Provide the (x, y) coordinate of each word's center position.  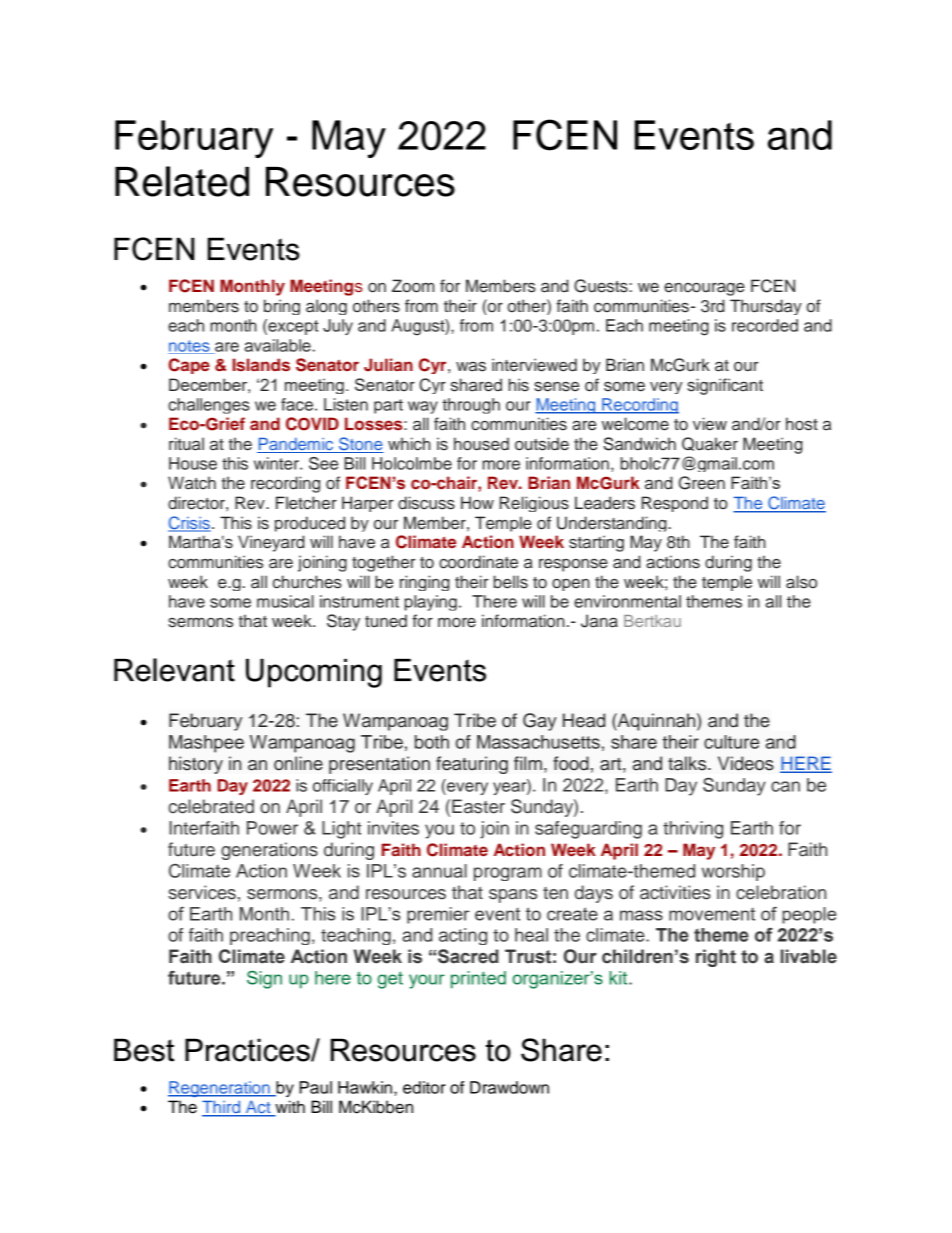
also (801, 582)
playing (431, 603)
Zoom (413, 286)
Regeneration (220, 1089)
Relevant (174, 670)
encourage (704, 289)
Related (182, 181)
